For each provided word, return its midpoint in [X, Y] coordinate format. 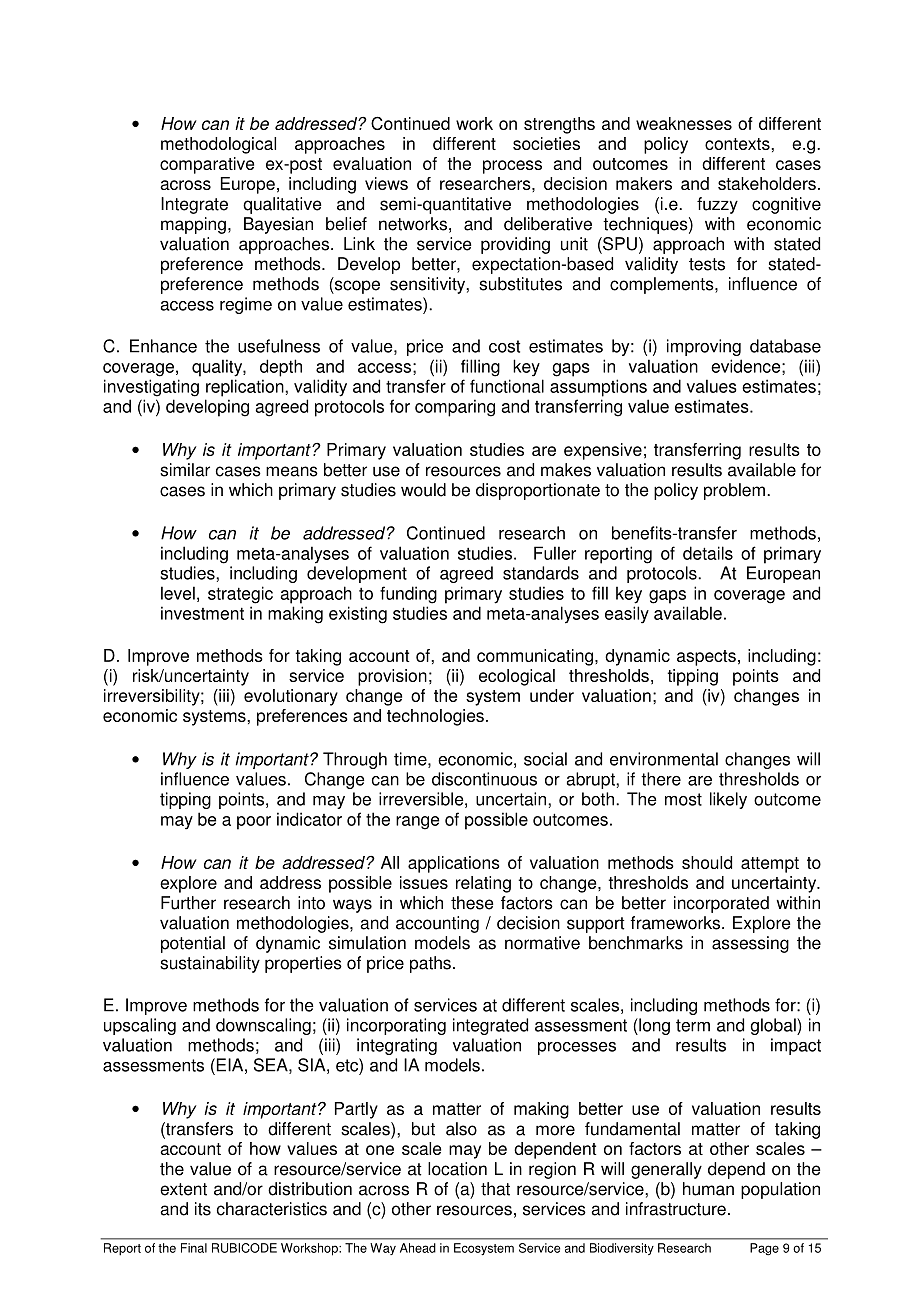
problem [734, 491]
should [707, 862]
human [708, 1189]
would [423, 490]
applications [454, 864]
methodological [218, 145]
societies [546, 143]
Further [188, 903]
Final [194, 1248]
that [495, 1189]
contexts [738, 144]
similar [185, 470]
